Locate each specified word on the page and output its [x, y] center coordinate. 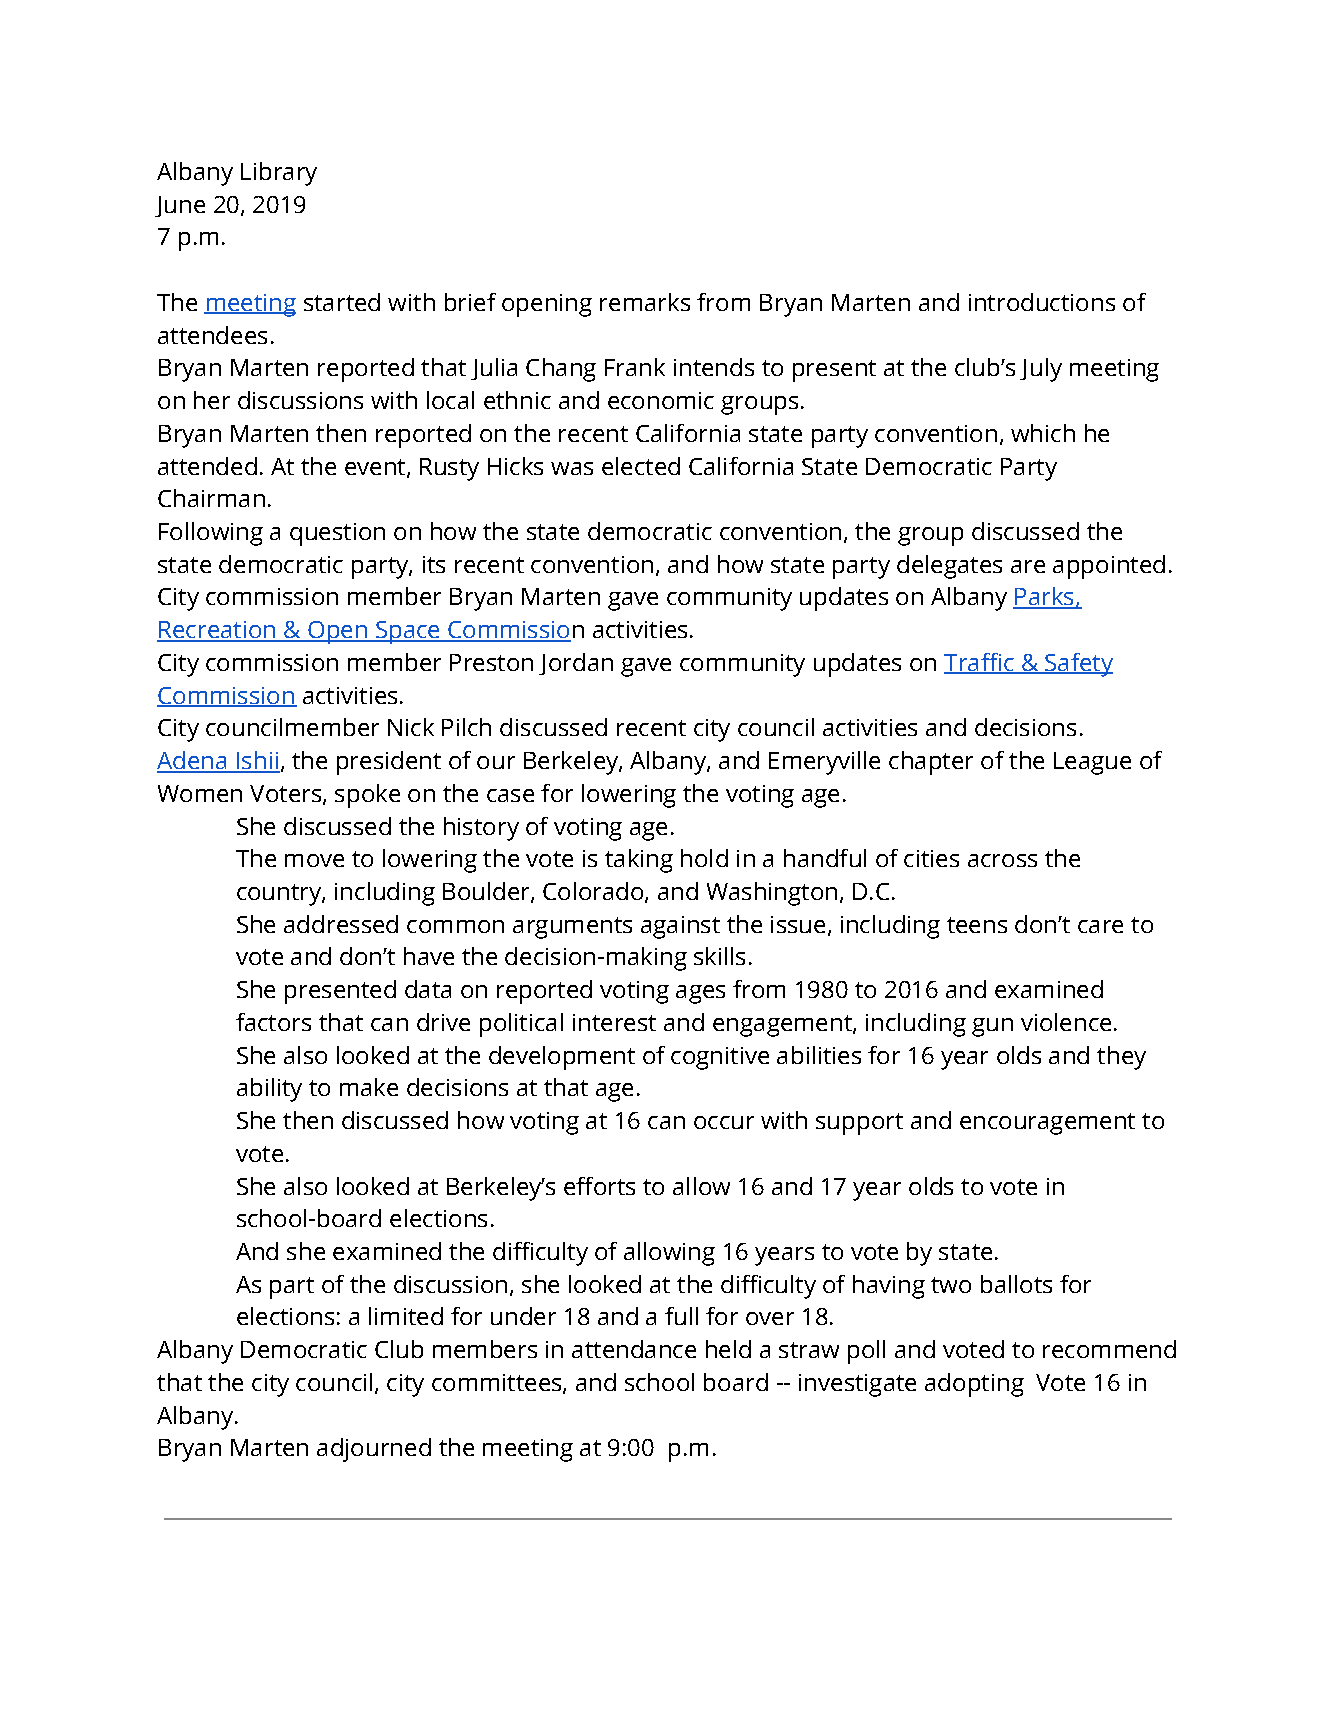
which [1043, 433]
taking [639, 861]
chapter [931, 763]
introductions [1042, 302]
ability [269, 1090]
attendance [634, 1349]
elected [641, 466]
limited [406, 1316]
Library [279, 174]
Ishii [257, 761]
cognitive [720, 1058]
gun [992, 1027]
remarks [645, 302]
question [337, 534]
